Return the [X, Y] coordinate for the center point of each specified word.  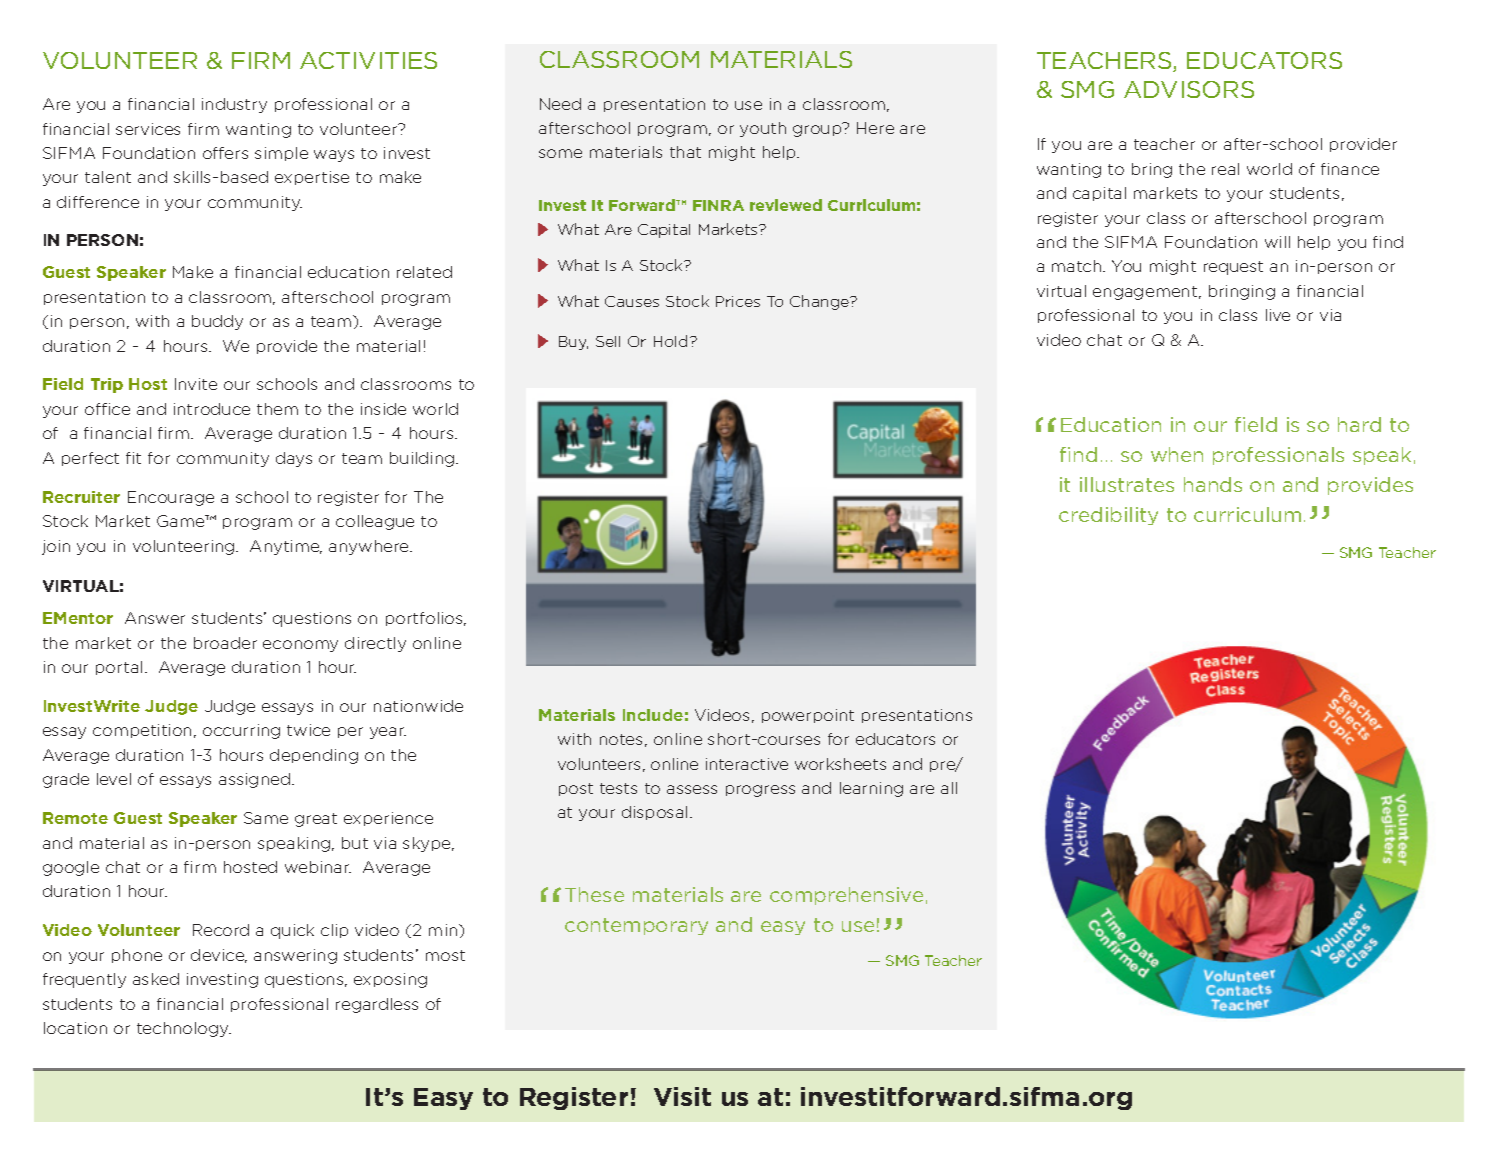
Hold [670, 341]
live [1278, 315]
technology [184, 1029]
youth [763, 129]
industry [234, 105]
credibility [1108, 516]
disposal [654, 813]
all [949, 788]
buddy [217, 322]
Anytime [286, 547]
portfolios [425, 619]
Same [266, 818]
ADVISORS [1189, 89]
